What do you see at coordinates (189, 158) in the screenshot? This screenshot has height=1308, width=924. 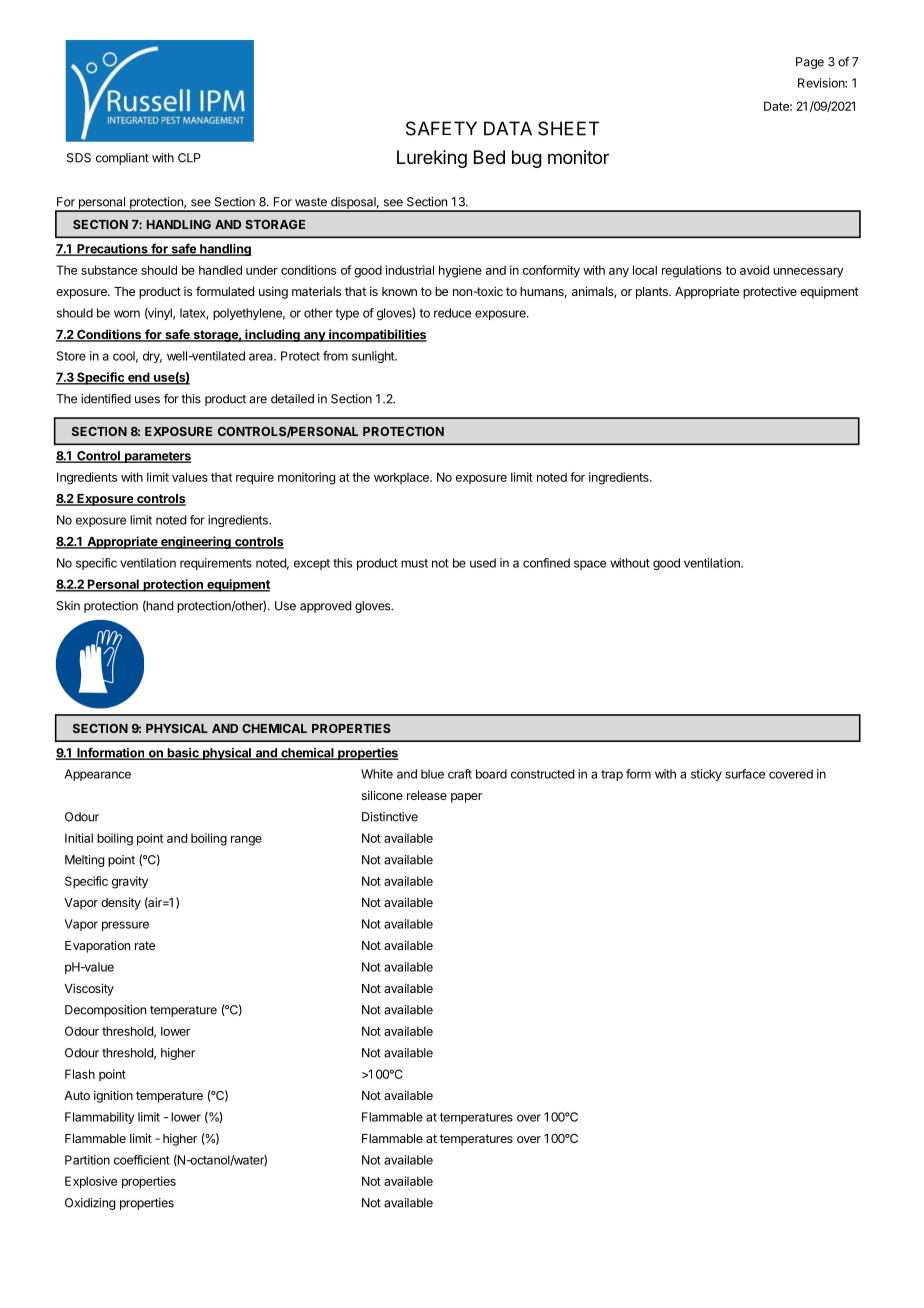 I see `CLP` at bounding box center [189, 158].
